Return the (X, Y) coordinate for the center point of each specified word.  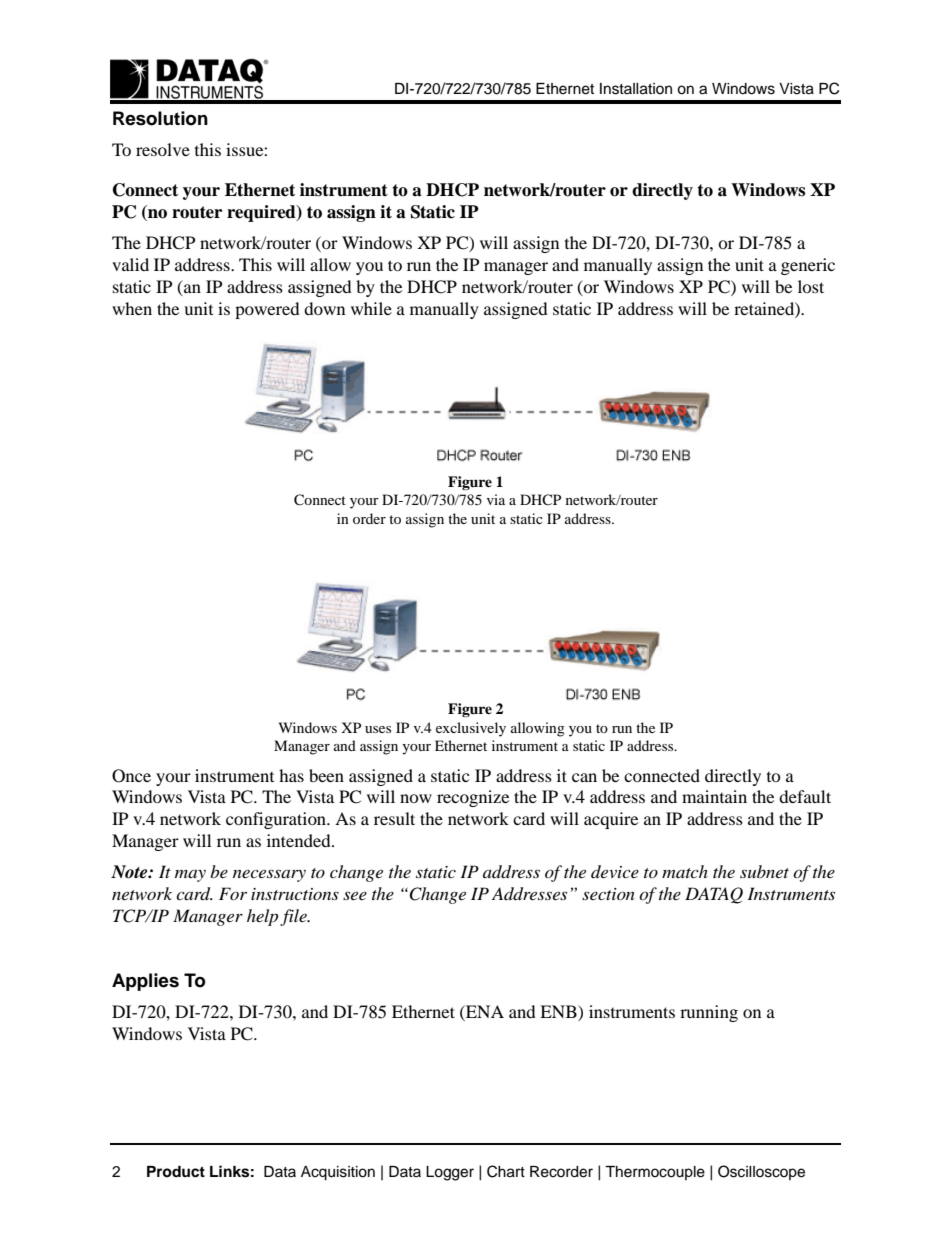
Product (176, 1172)
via (496, 499)
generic (808, 266)
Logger (450, 1173)
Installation (636, 89)
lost (811, 286)
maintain (714, 796)
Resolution (160, 118)
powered (267, 310)
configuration (277, 820)
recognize (473, 798)
